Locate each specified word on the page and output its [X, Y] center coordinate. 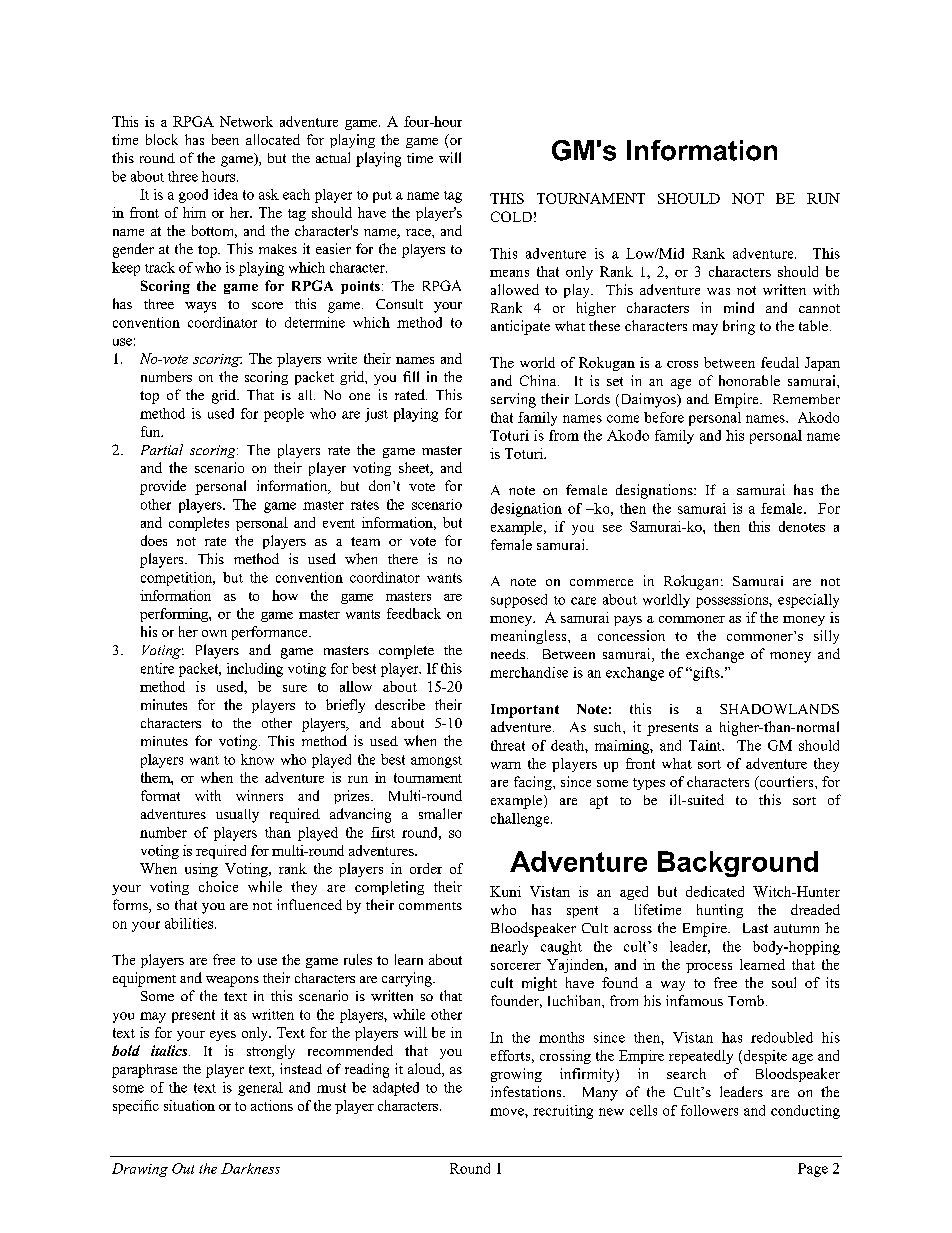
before [664, 417]
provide [163, 487]
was [718, 291]
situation [189, 1105]
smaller [440, 813]
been [225, 139]
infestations [527, 1091]
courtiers [786, 783]
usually [237, 816]
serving [513, 400]
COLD [511, 216]
